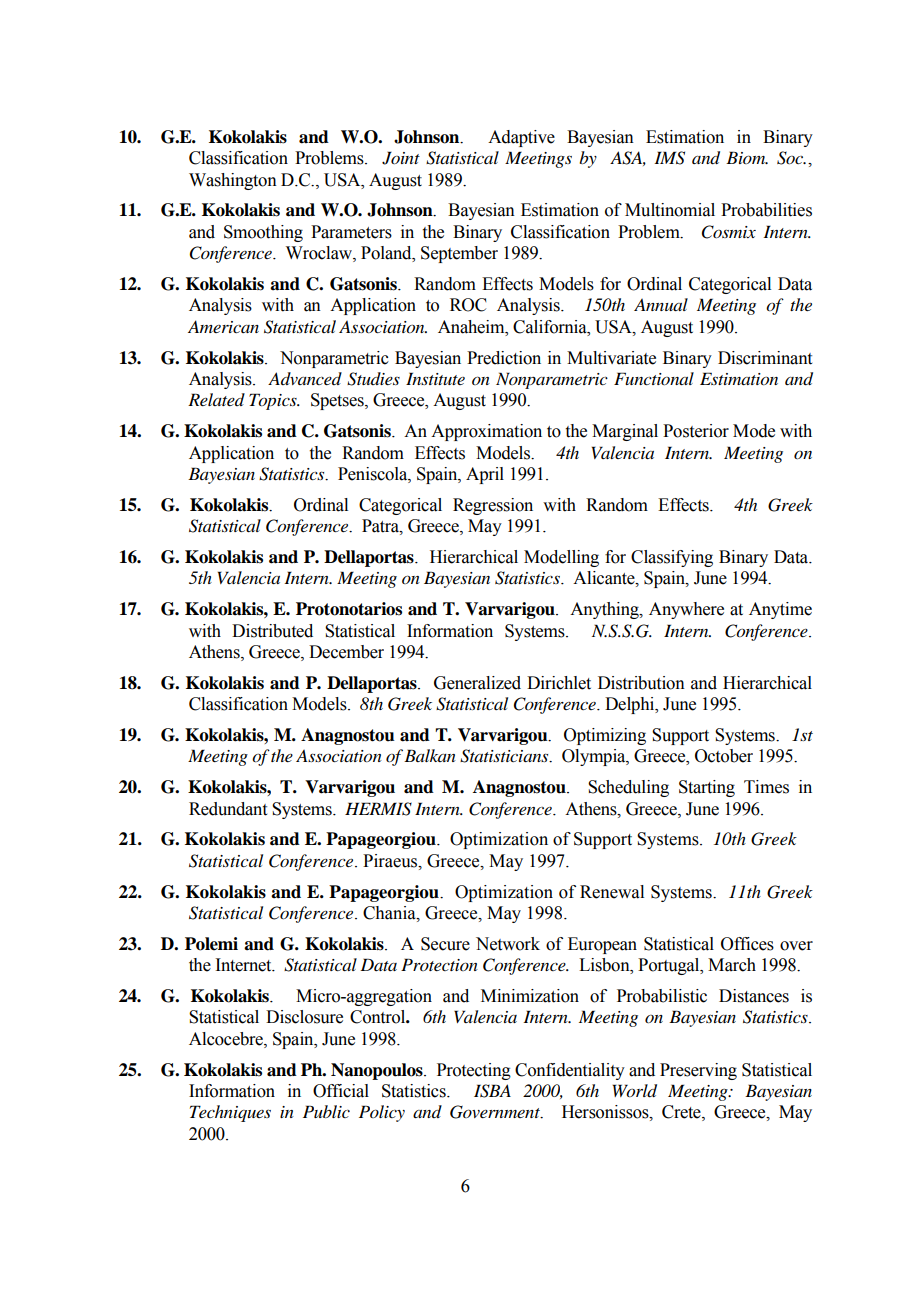 Image resolution: width=924 pixels, height=1308 pixels. Describe the element at coordinates (747, 157) in the screenshot. I see `Biom` at that location.
